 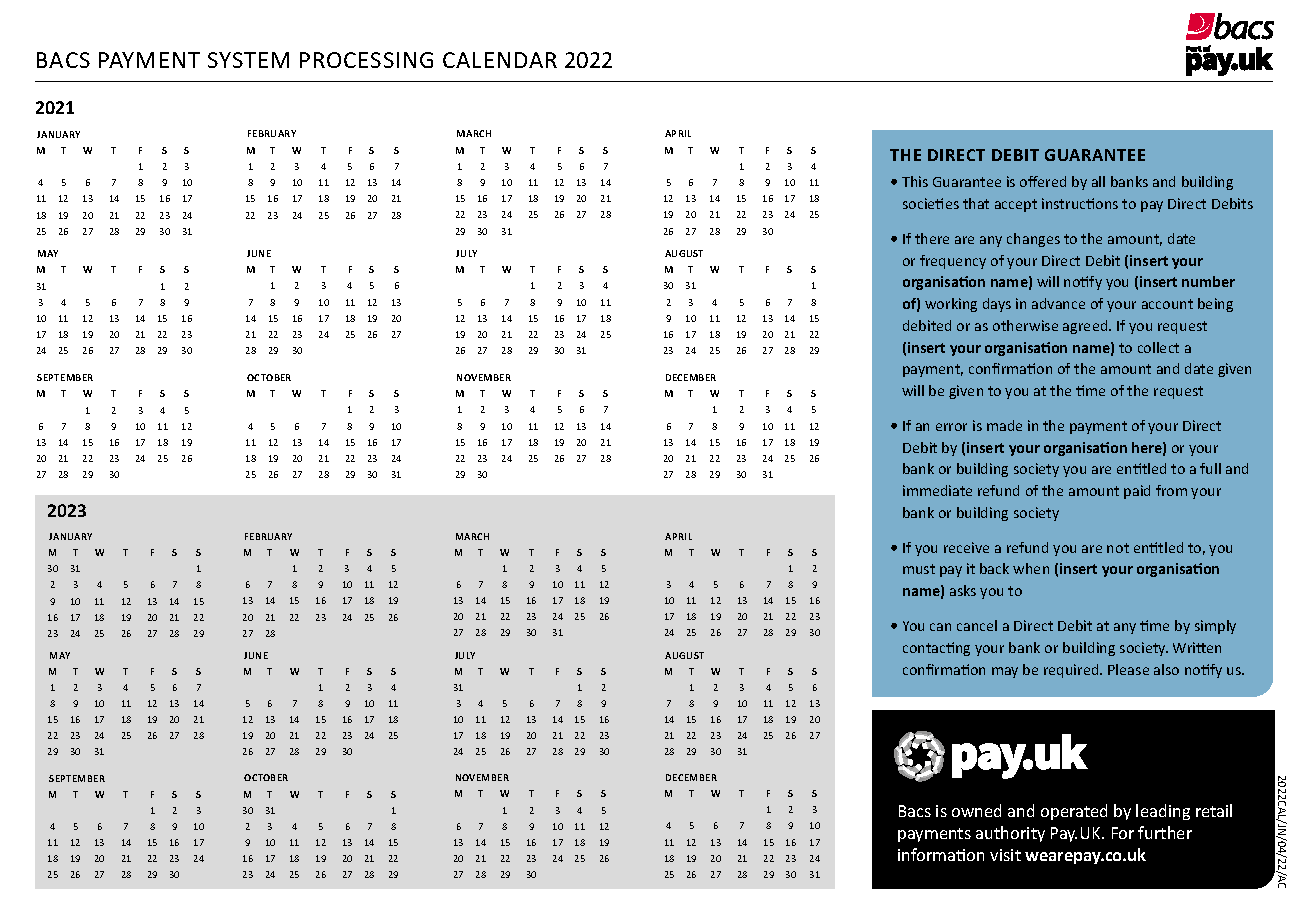 I want to click on owned, so click(x=976, y=810).
